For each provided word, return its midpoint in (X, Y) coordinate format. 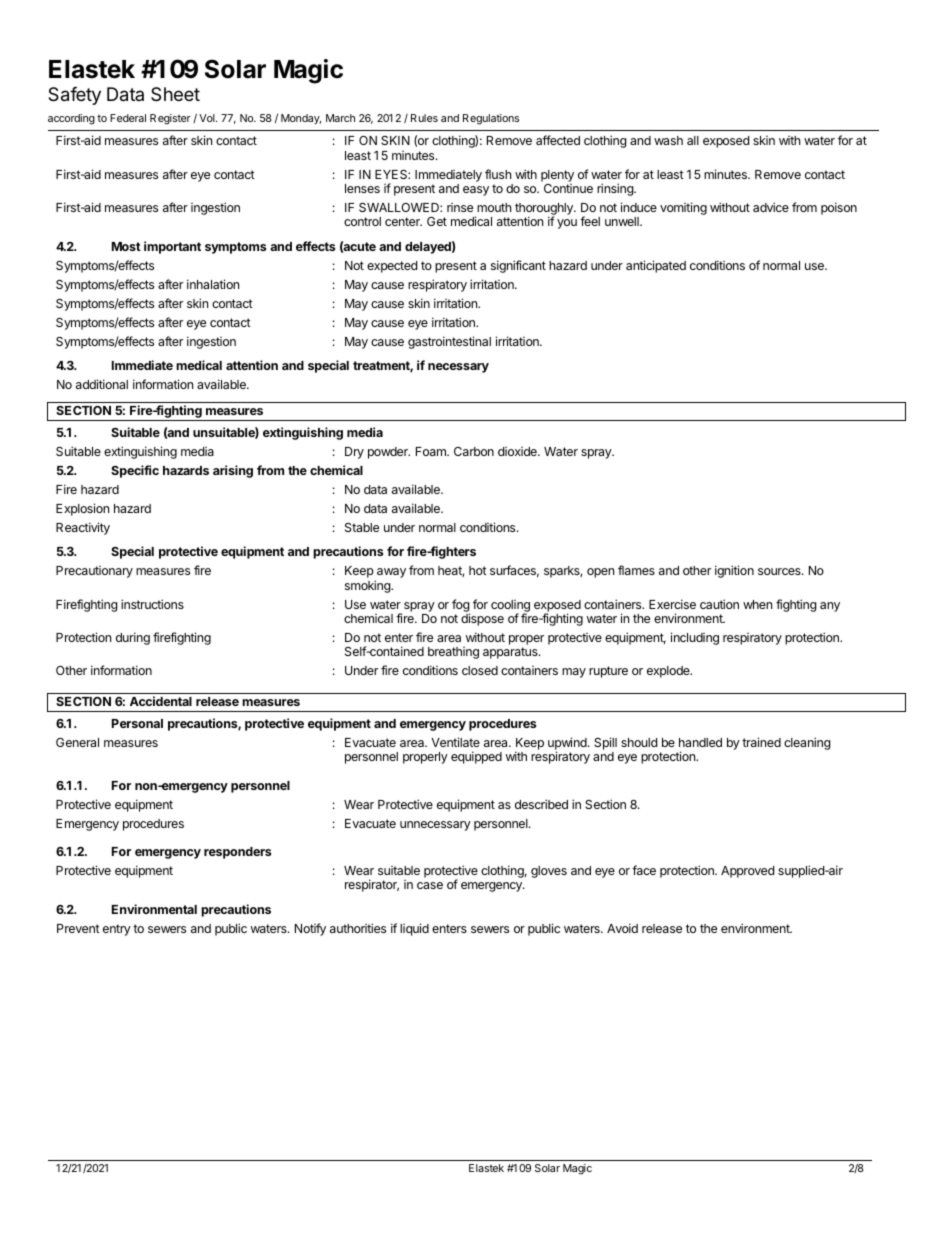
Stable (362, 527)
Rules (424, 118)
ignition (734, 571)
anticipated (656, 266)
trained (761, 742)
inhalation (213, 284)
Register (170, 119)
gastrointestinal (449, 342)
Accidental (161, 701)
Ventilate (455, 742)
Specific (135, 471)
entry (117, 930)
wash (668, 140)
